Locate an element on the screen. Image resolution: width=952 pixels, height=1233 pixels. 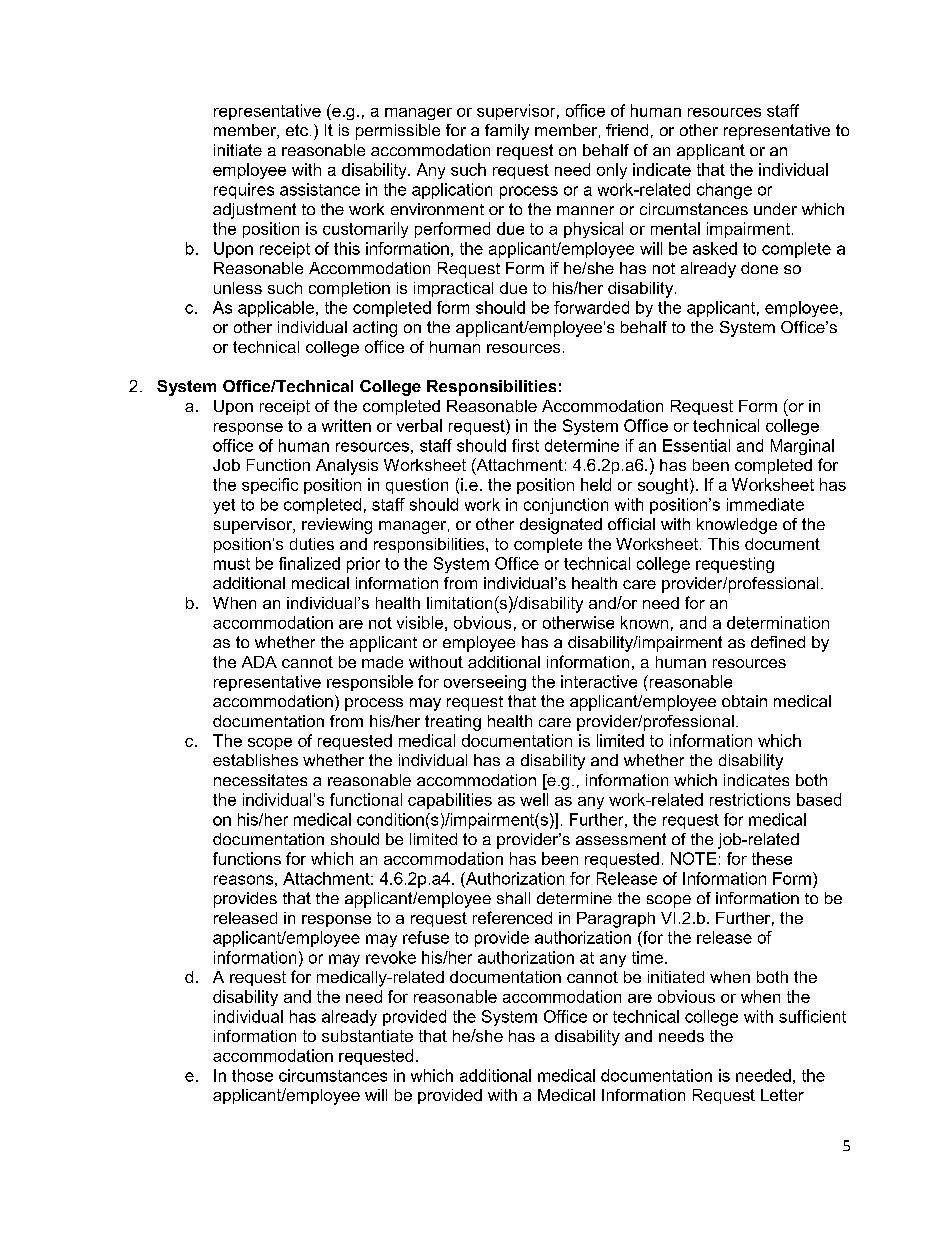
applicable is located at coordinates (276, 309).
